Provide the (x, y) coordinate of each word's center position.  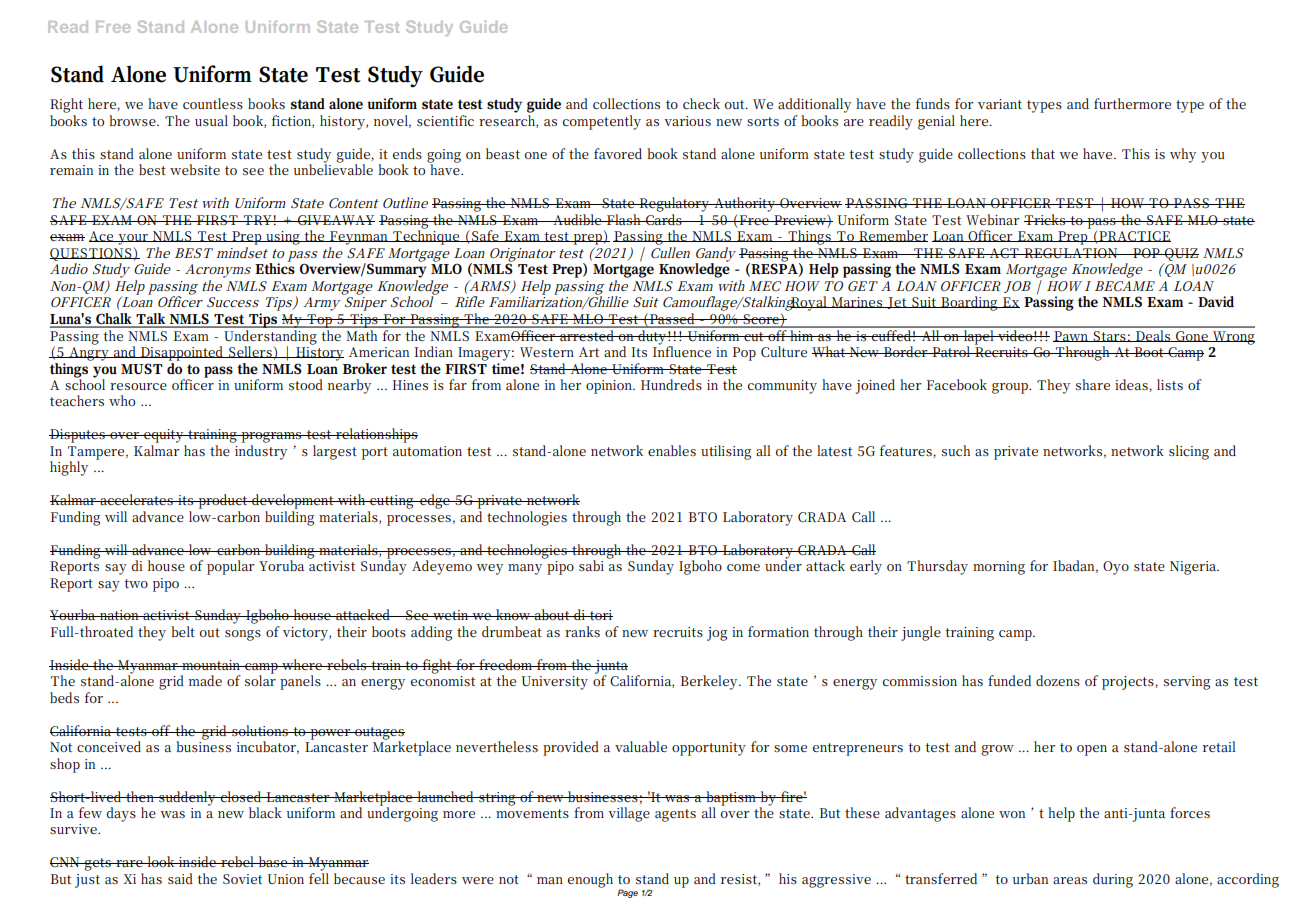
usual (211, 120)
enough (590, 880)
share (1093, 384)
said (180, 878)
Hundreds (671, 384)
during (1113, 880)
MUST (142, 369)
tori (600, 615)
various (687, 121)
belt (183, 631)
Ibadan (1075, 566)
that (1043, 153)
